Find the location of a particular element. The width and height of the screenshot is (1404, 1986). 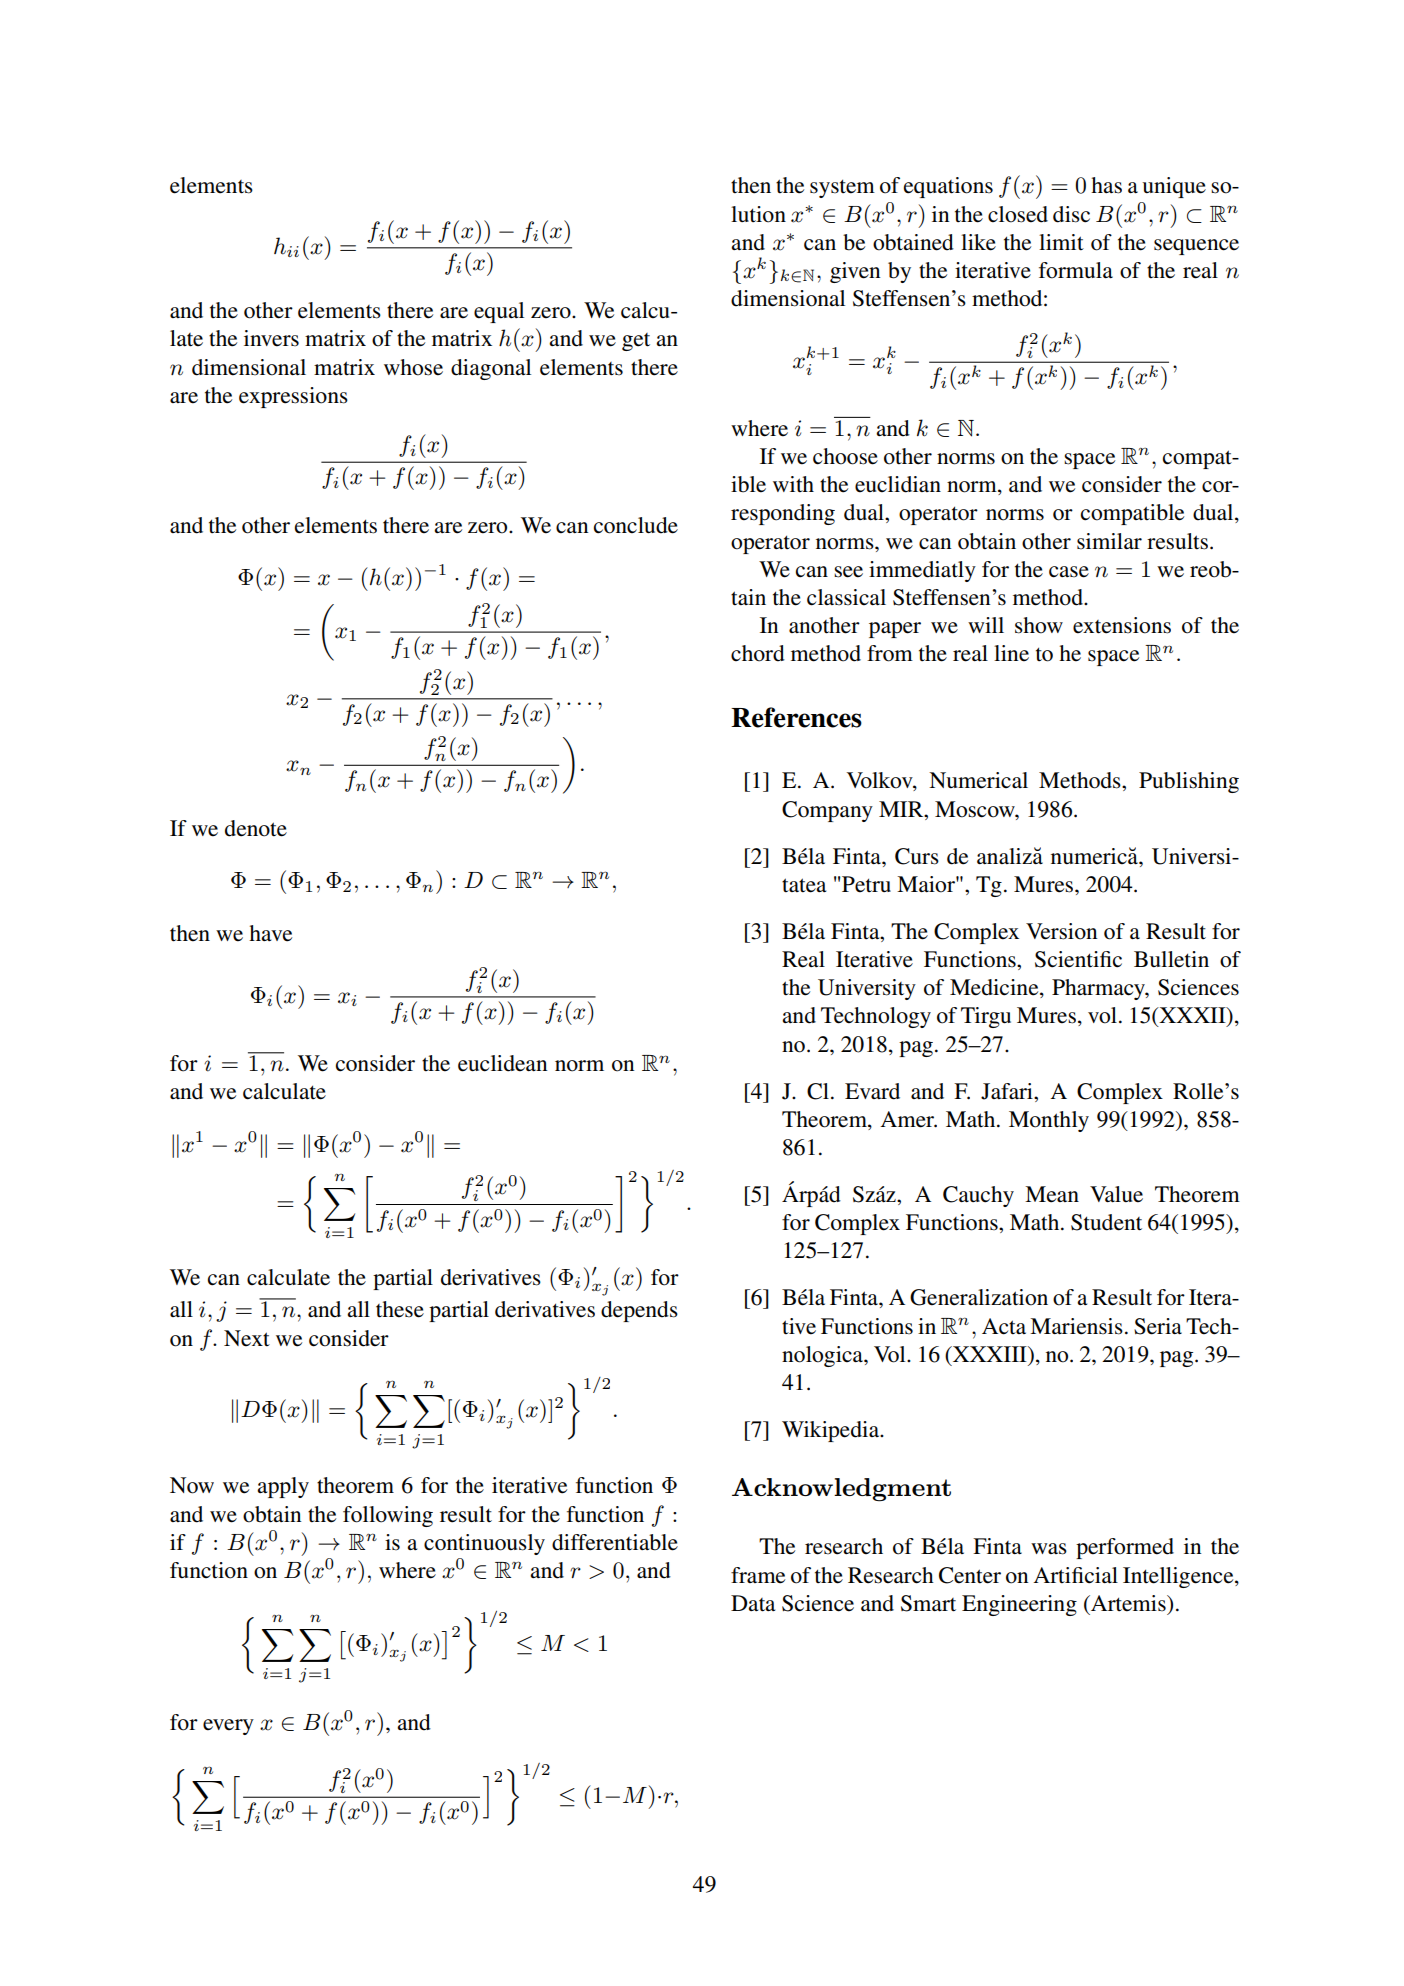

References is located at coordinates (796, 717).
